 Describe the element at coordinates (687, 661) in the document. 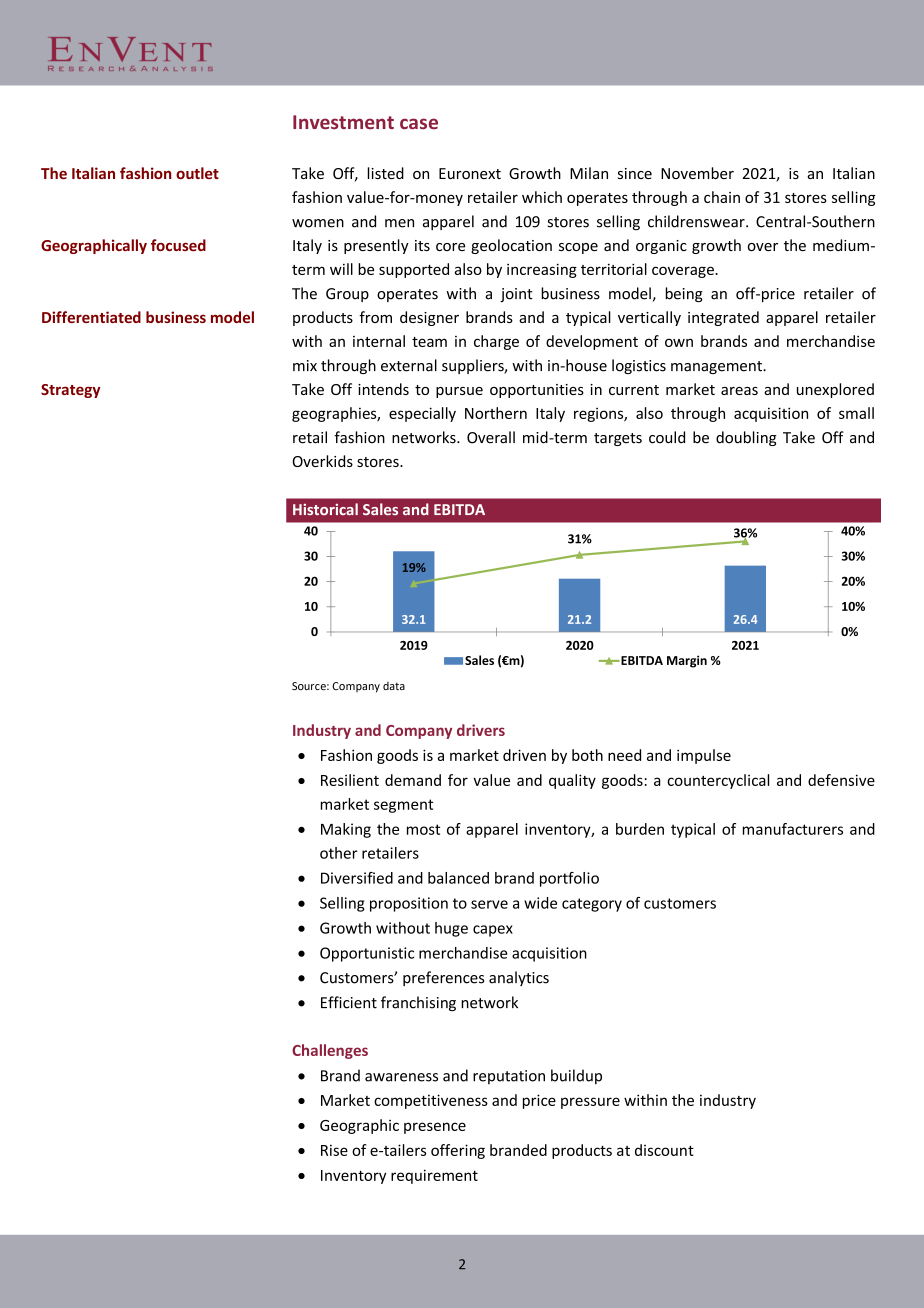

I see `Margin` at that location.
